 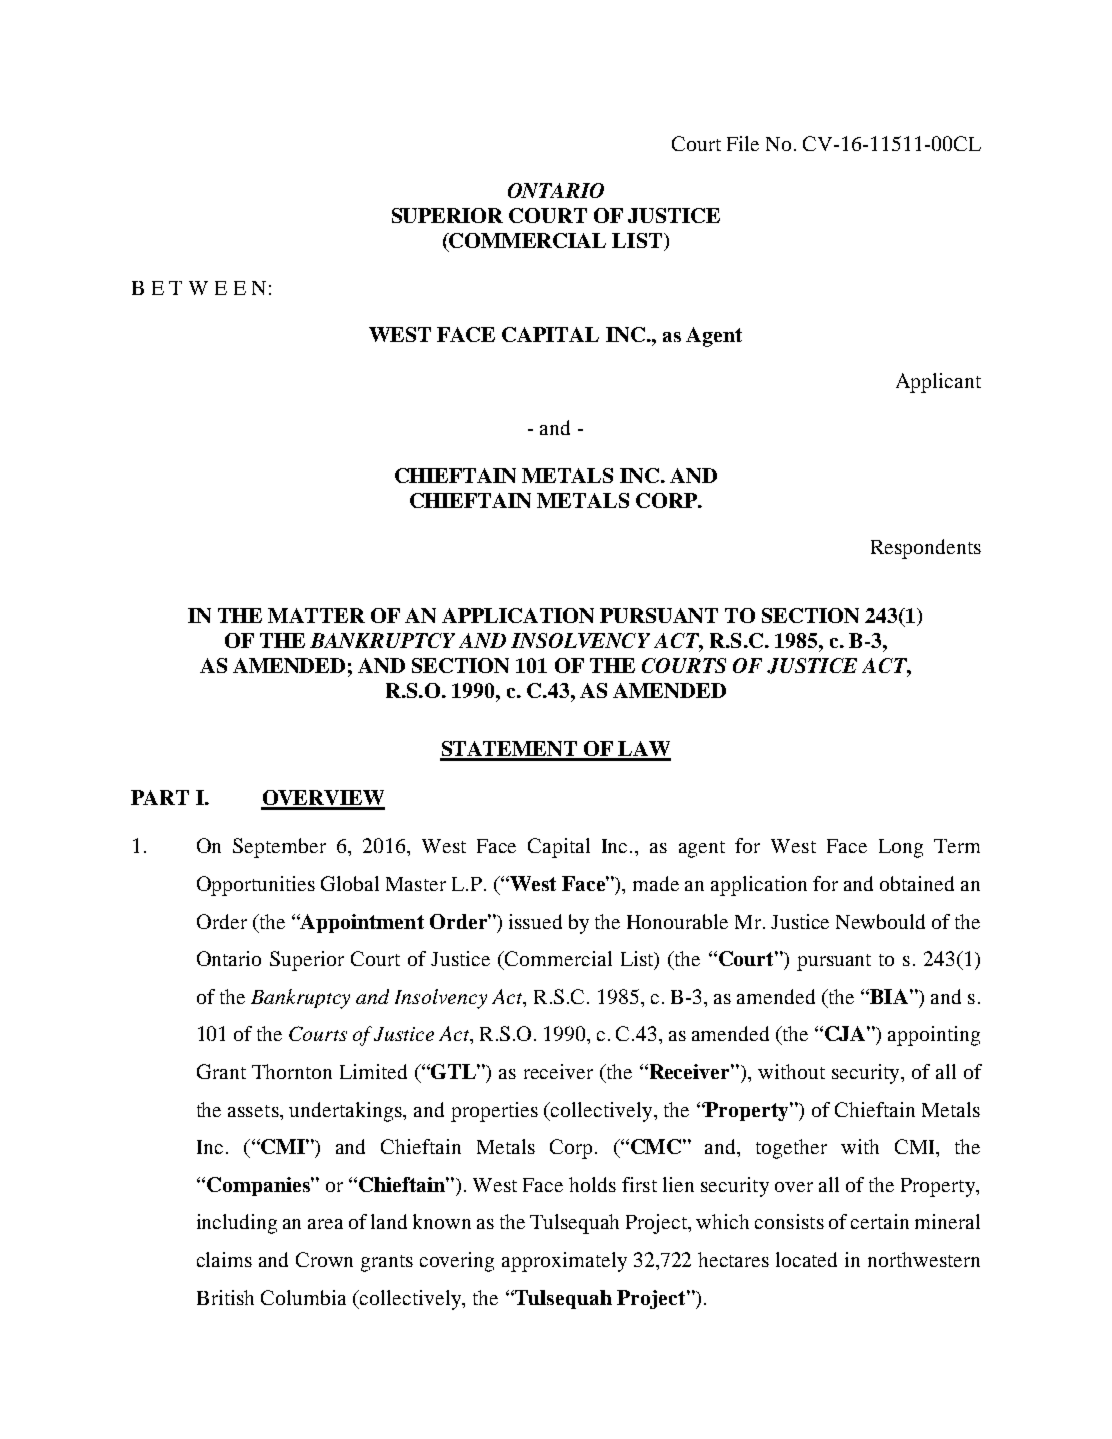 What do you see at coordinates (926, 549) in the document?
I see `Respondents` at bounding box center [926, 549].
